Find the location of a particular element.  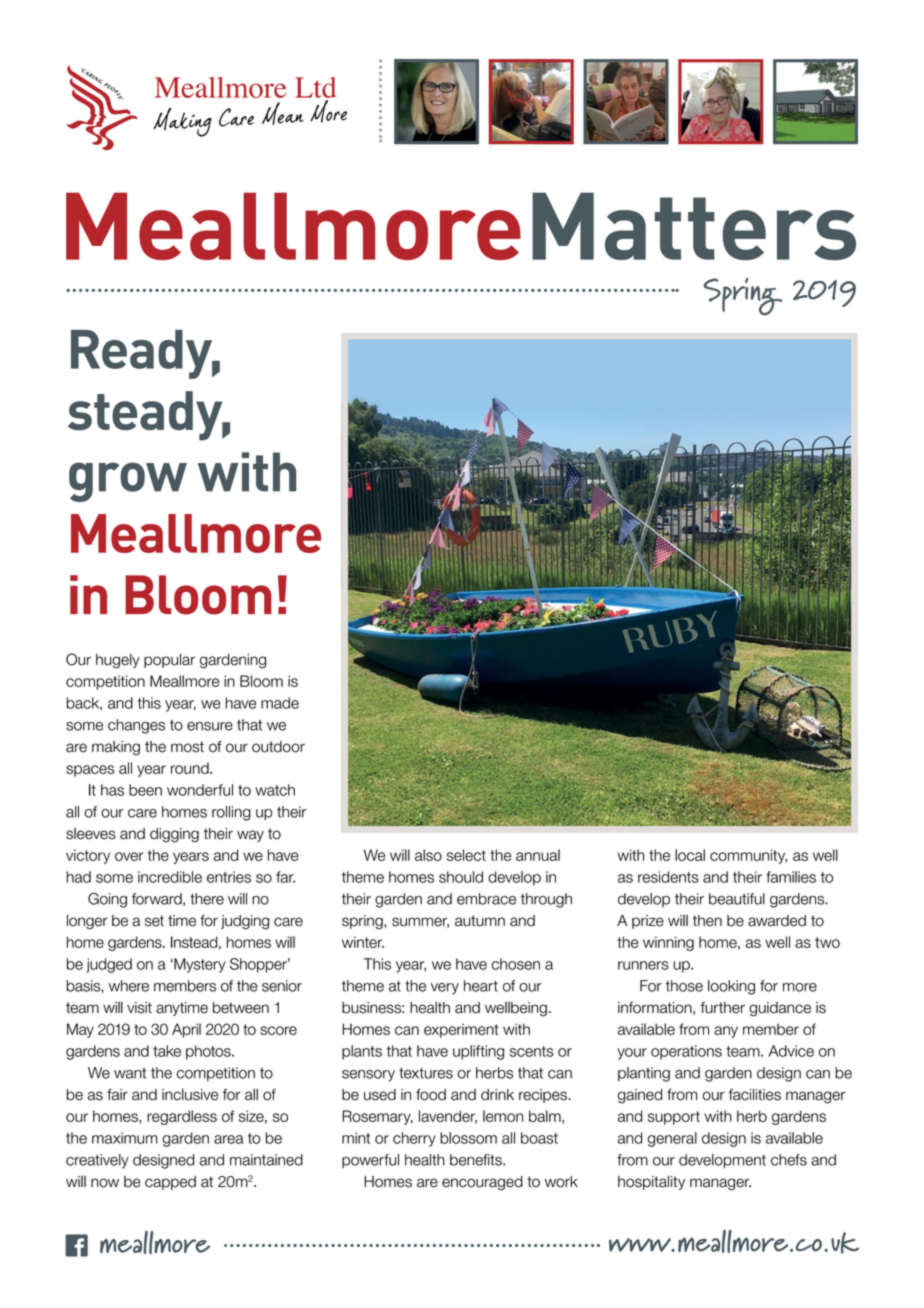

benefits is located at coordinates (477, 1160).
